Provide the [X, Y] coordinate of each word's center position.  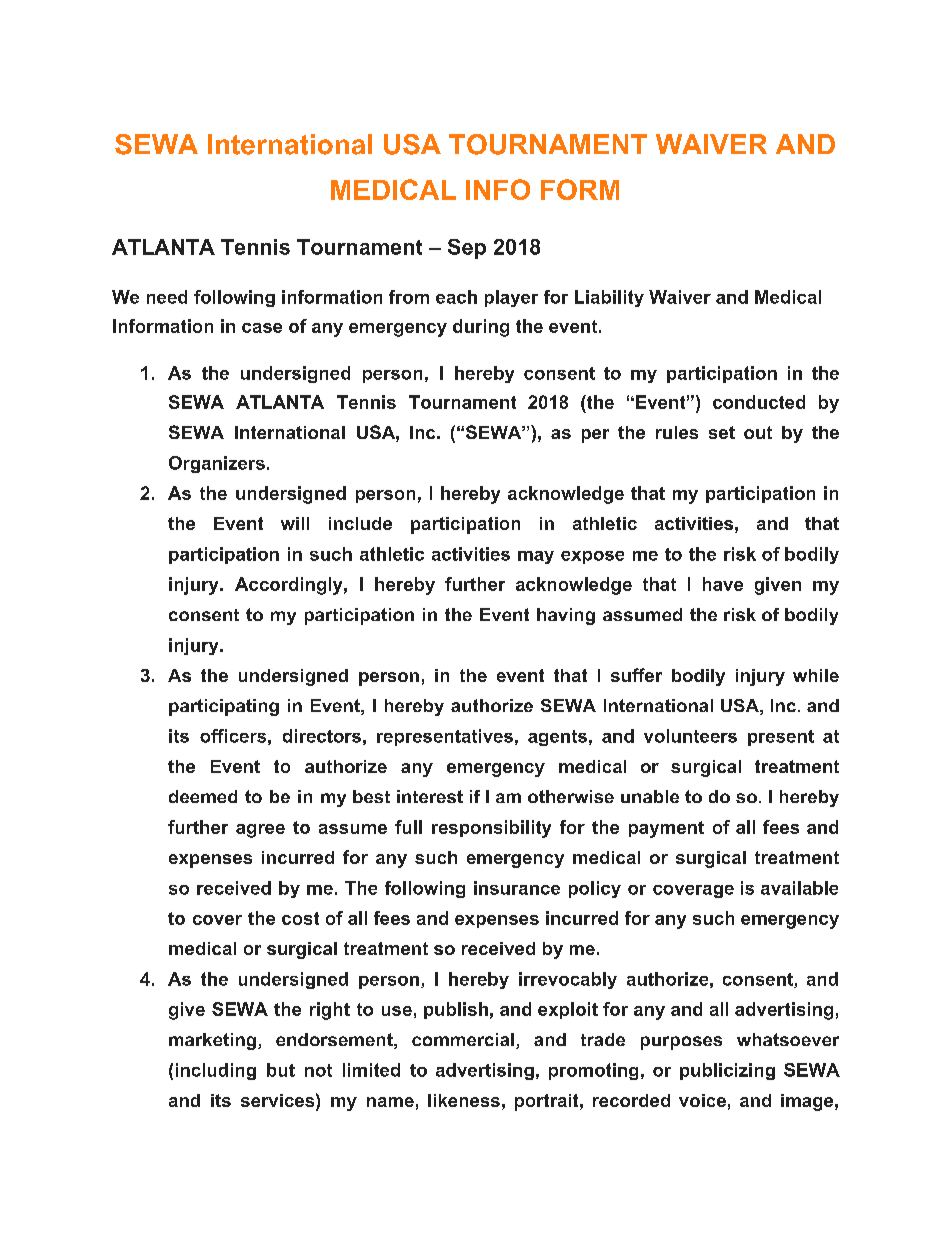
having [566, 616]
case [262, 328]
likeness [464, 1100]
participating [224, 707]
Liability [609, 298]
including [216, 1071]
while [816, 675]
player [511, 298]
